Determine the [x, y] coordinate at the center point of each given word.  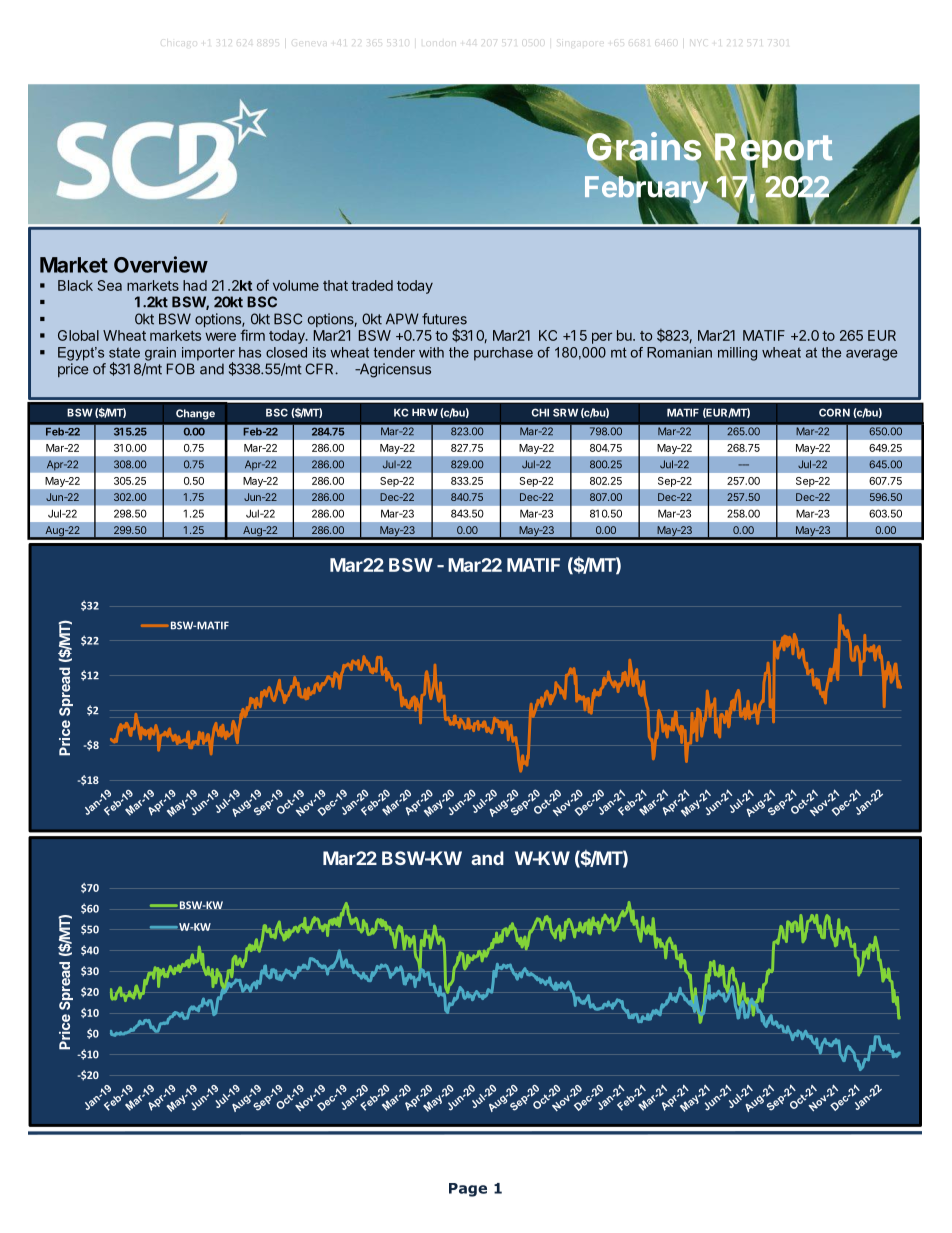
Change [195, 414]
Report [773, 150]
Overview [161, 264]
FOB [181, 369]
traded [372, 285]
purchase [503, 354]
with [431, 352]
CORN [834, 412]
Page [468, 1190]
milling [737, 354]
